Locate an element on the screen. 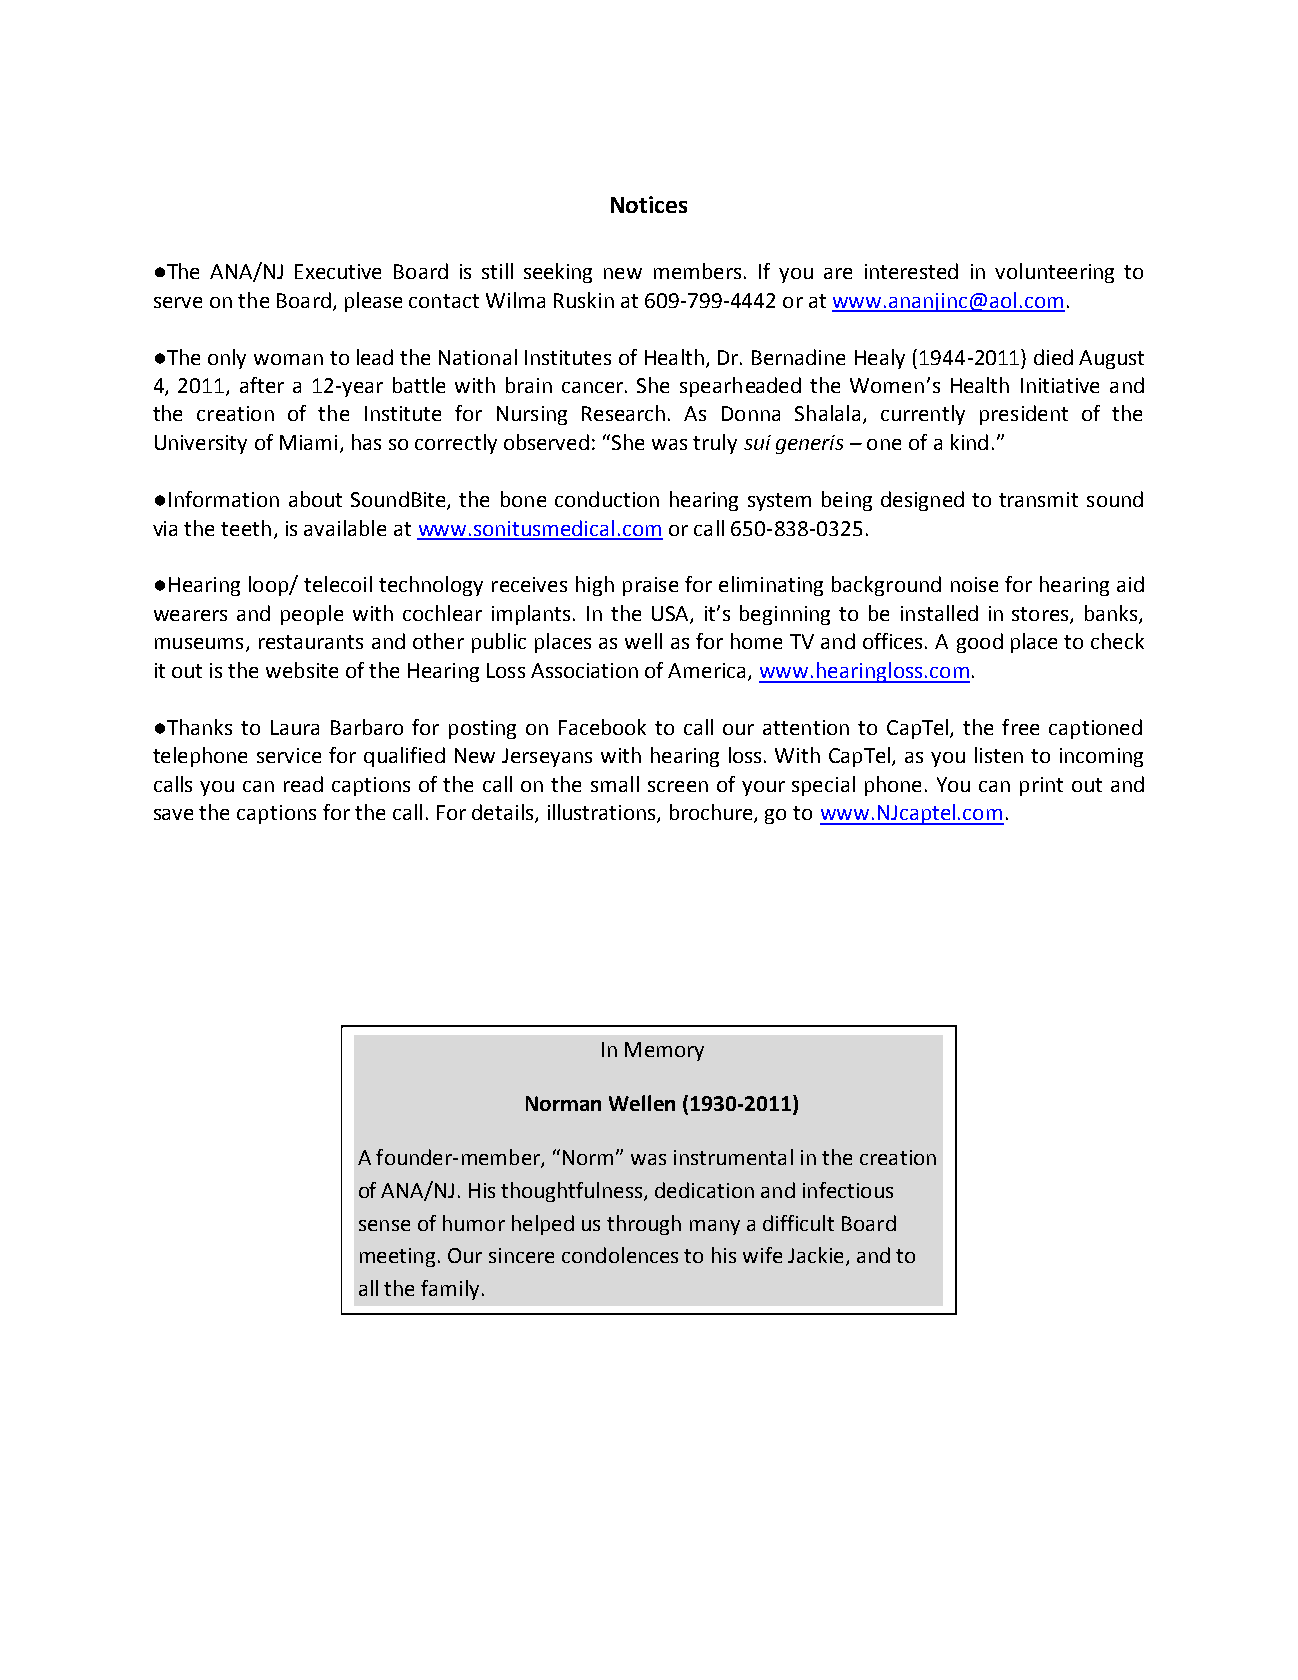 The height and width of the screenshot is (1680, 1298). service is located at coordinates (289, 755).
